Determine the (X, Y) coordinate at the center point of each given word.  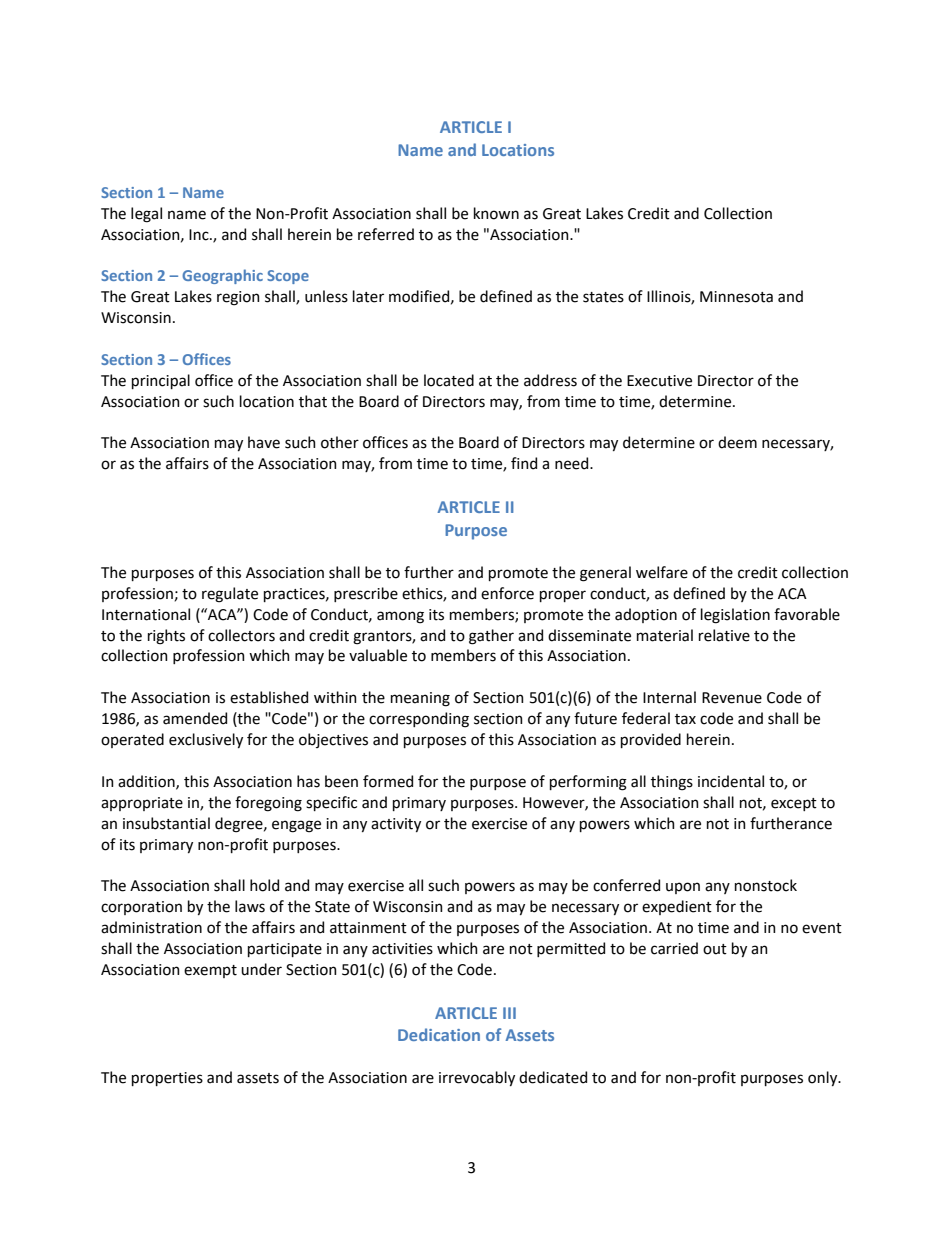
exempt (210, 971)
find (524, 463)
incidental (731, 781)
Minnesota (736, 297)
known (496, 213)
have (264, 442)
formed (388, 781)
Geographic (222, 276)
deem (737, 442)
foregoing (268, 804)
